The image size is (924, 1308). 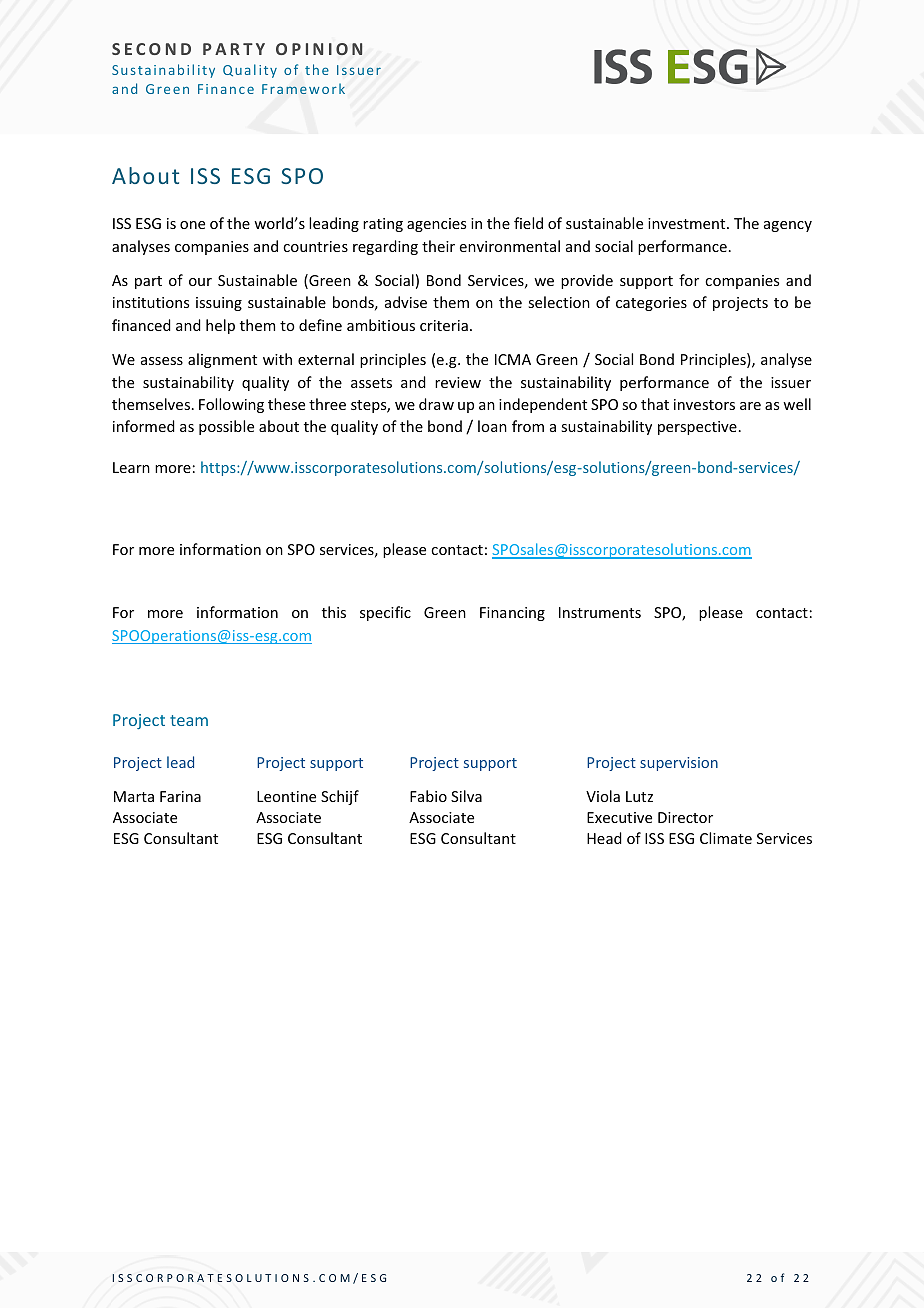 What do you see at coordinates (180, 796) in the image?
I see `Farina` at bounding box center [180, 796].
